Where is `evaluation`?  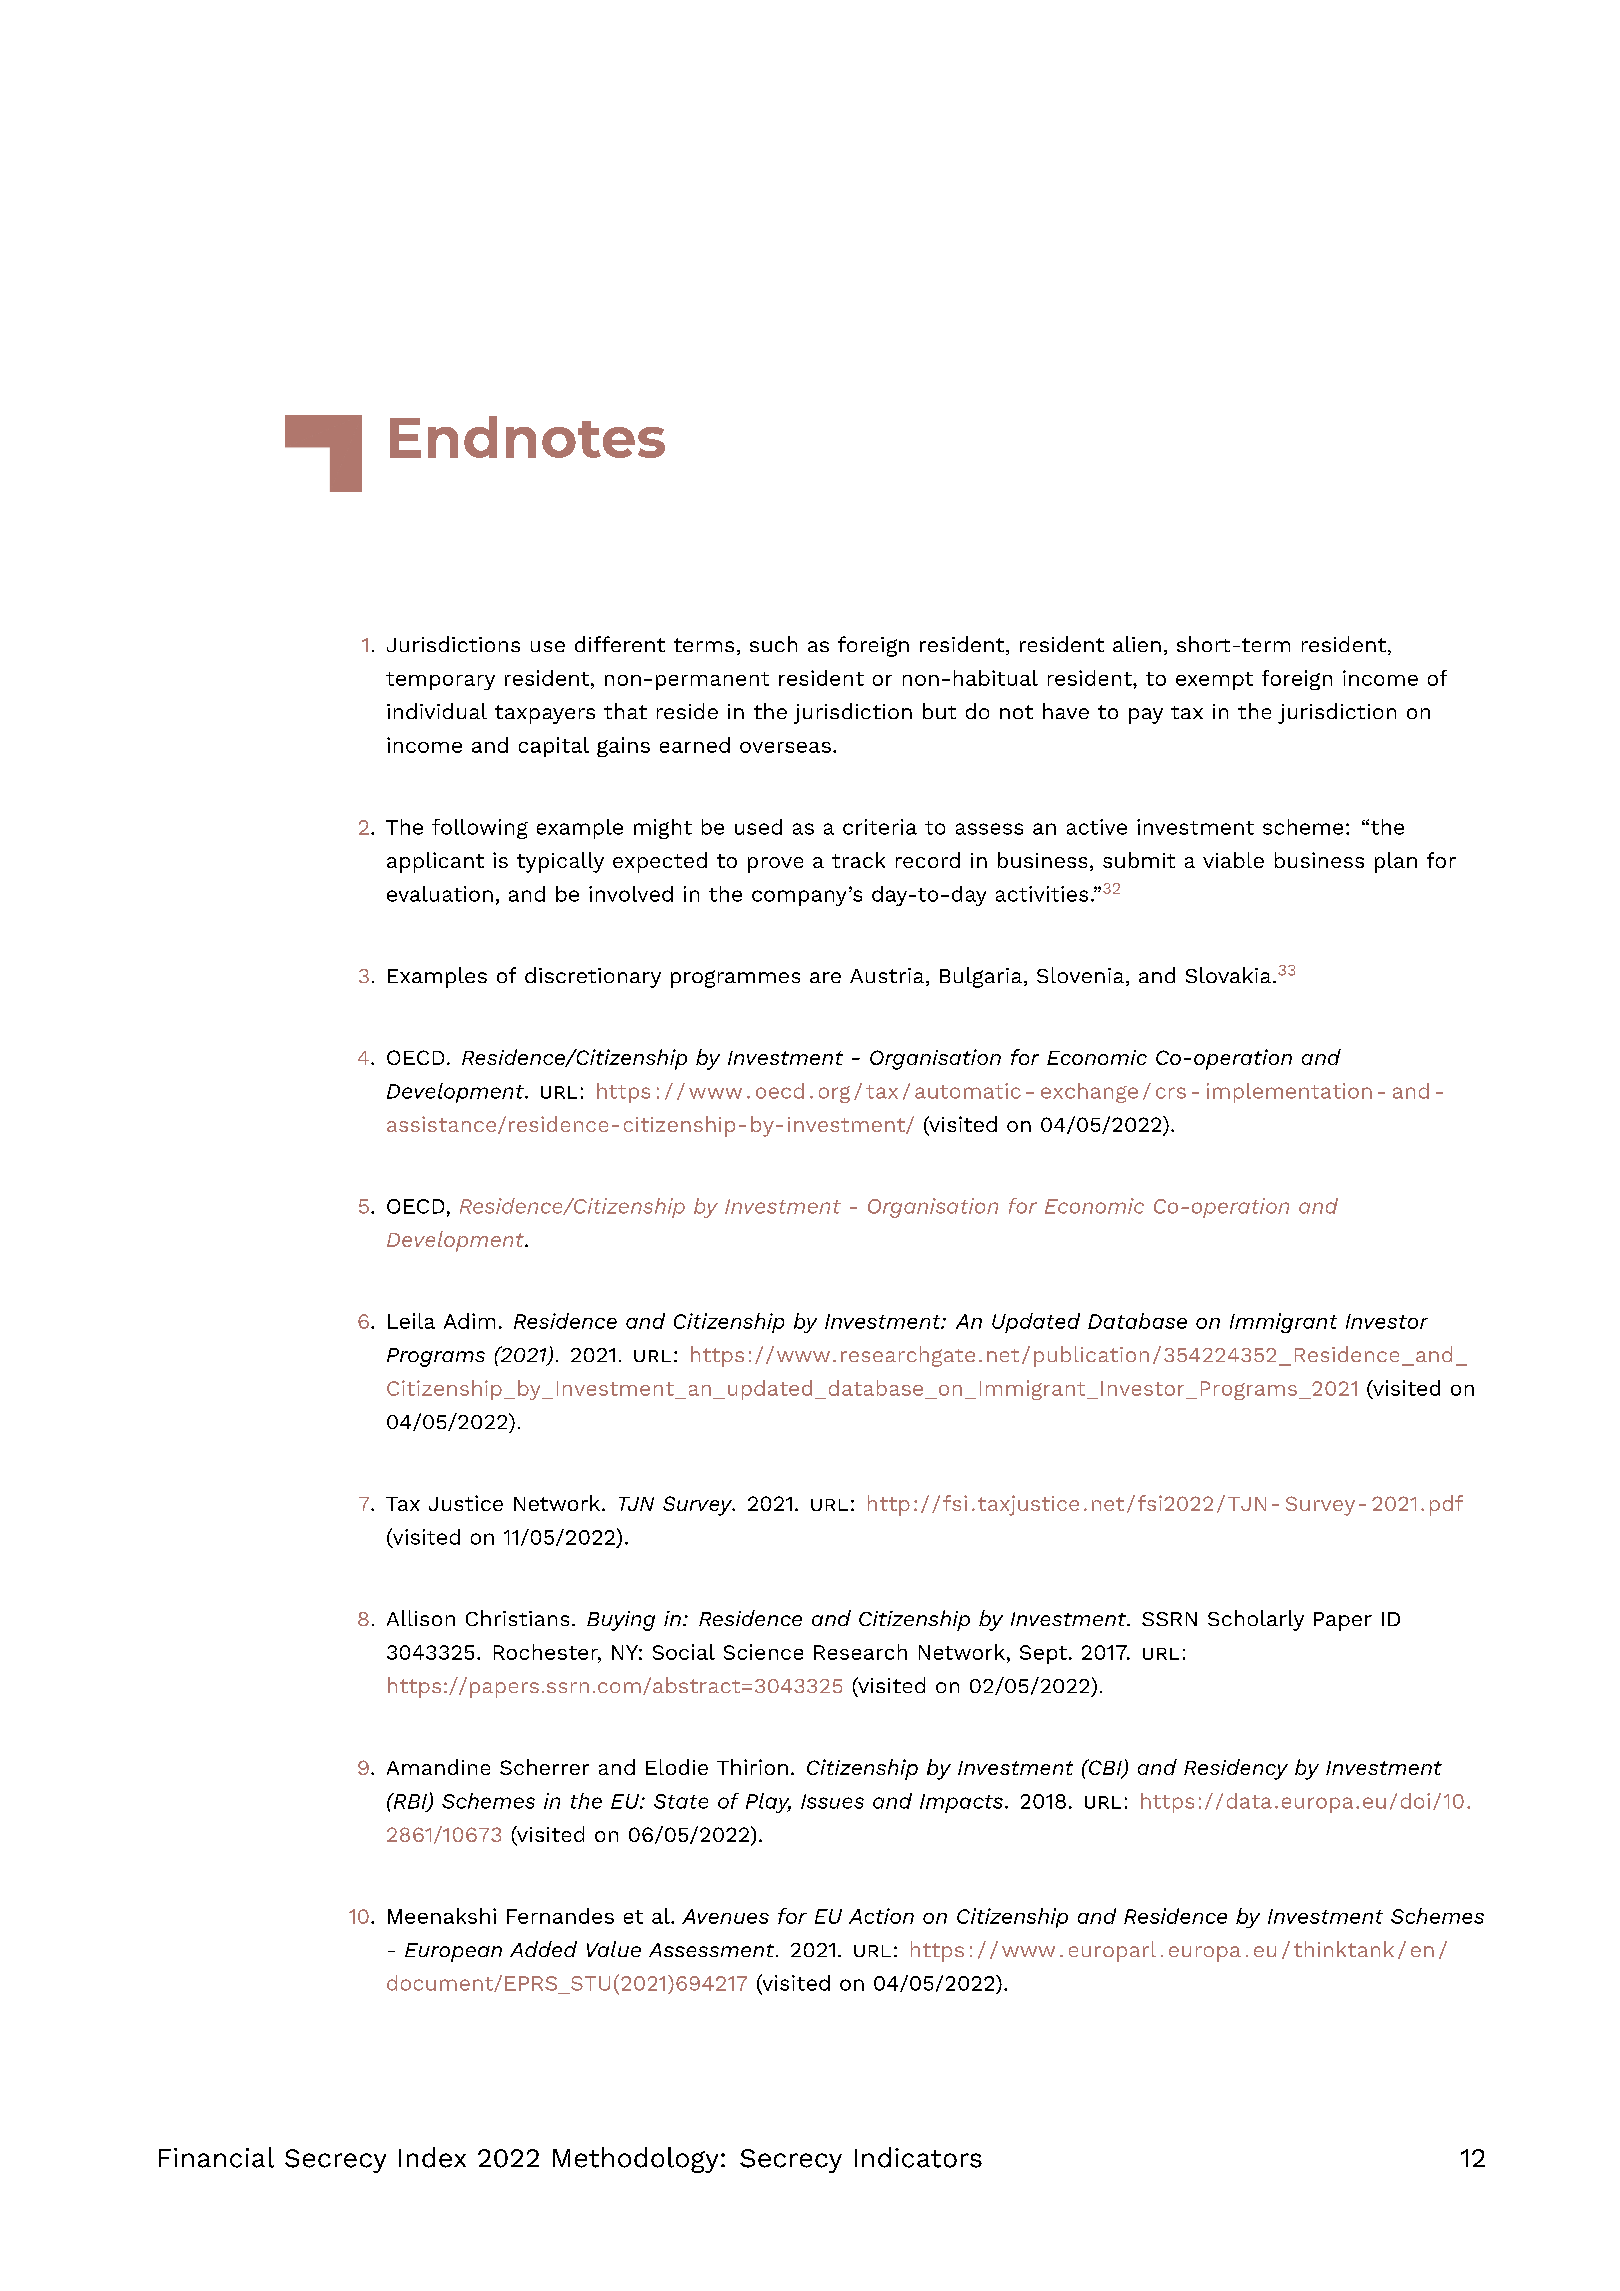
evaluation is located at coordinates (440, 894).
